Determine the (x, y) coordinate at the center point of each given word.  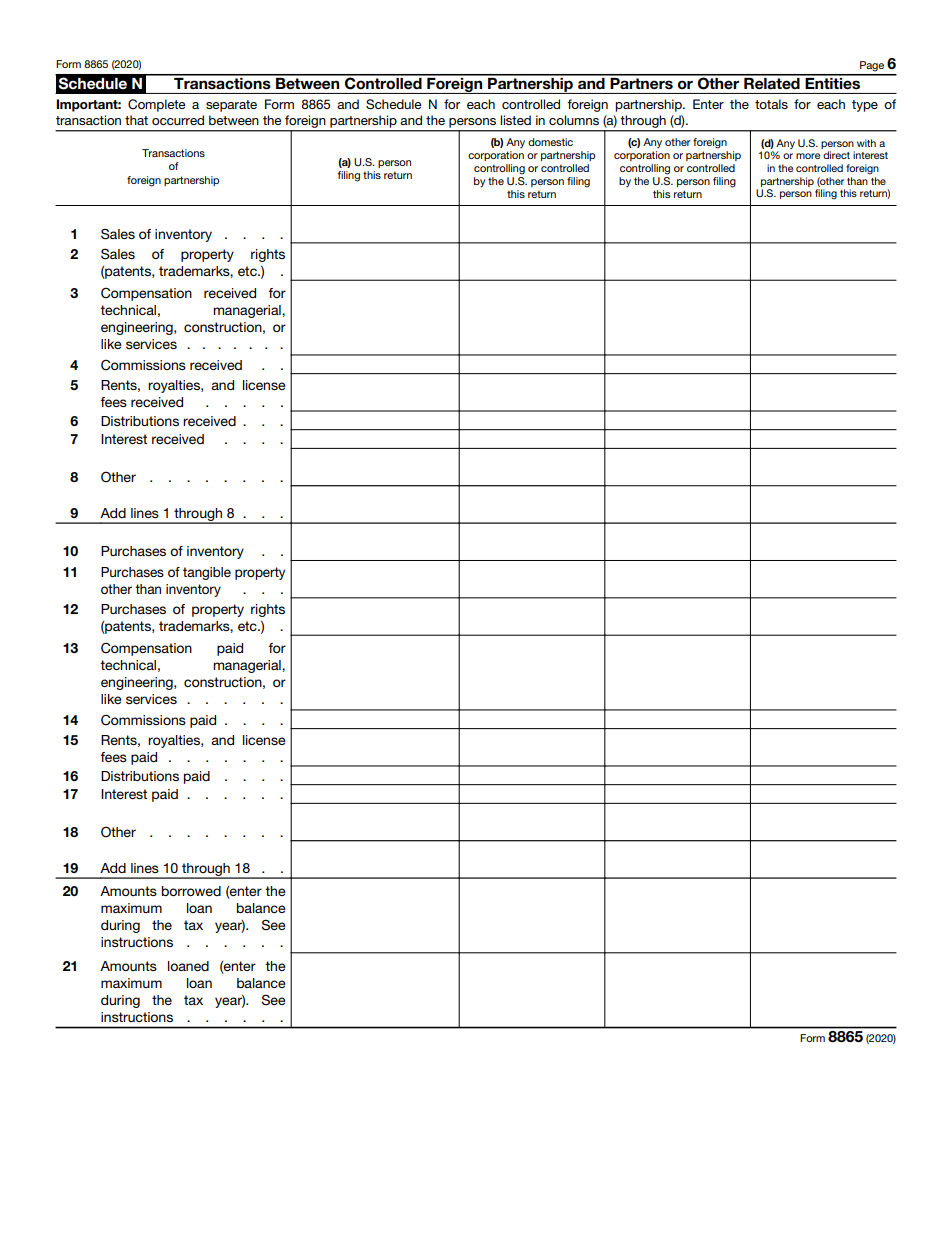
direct (836, 155)
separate (231, 106)
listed (515, 120)
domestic (550, 142)
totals (771, 104)
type (865, 106)
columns (574, 120)
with (866, 143)
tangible (207, 573)
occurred (178, 120)
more (808, 156)
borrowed (191, 891)
